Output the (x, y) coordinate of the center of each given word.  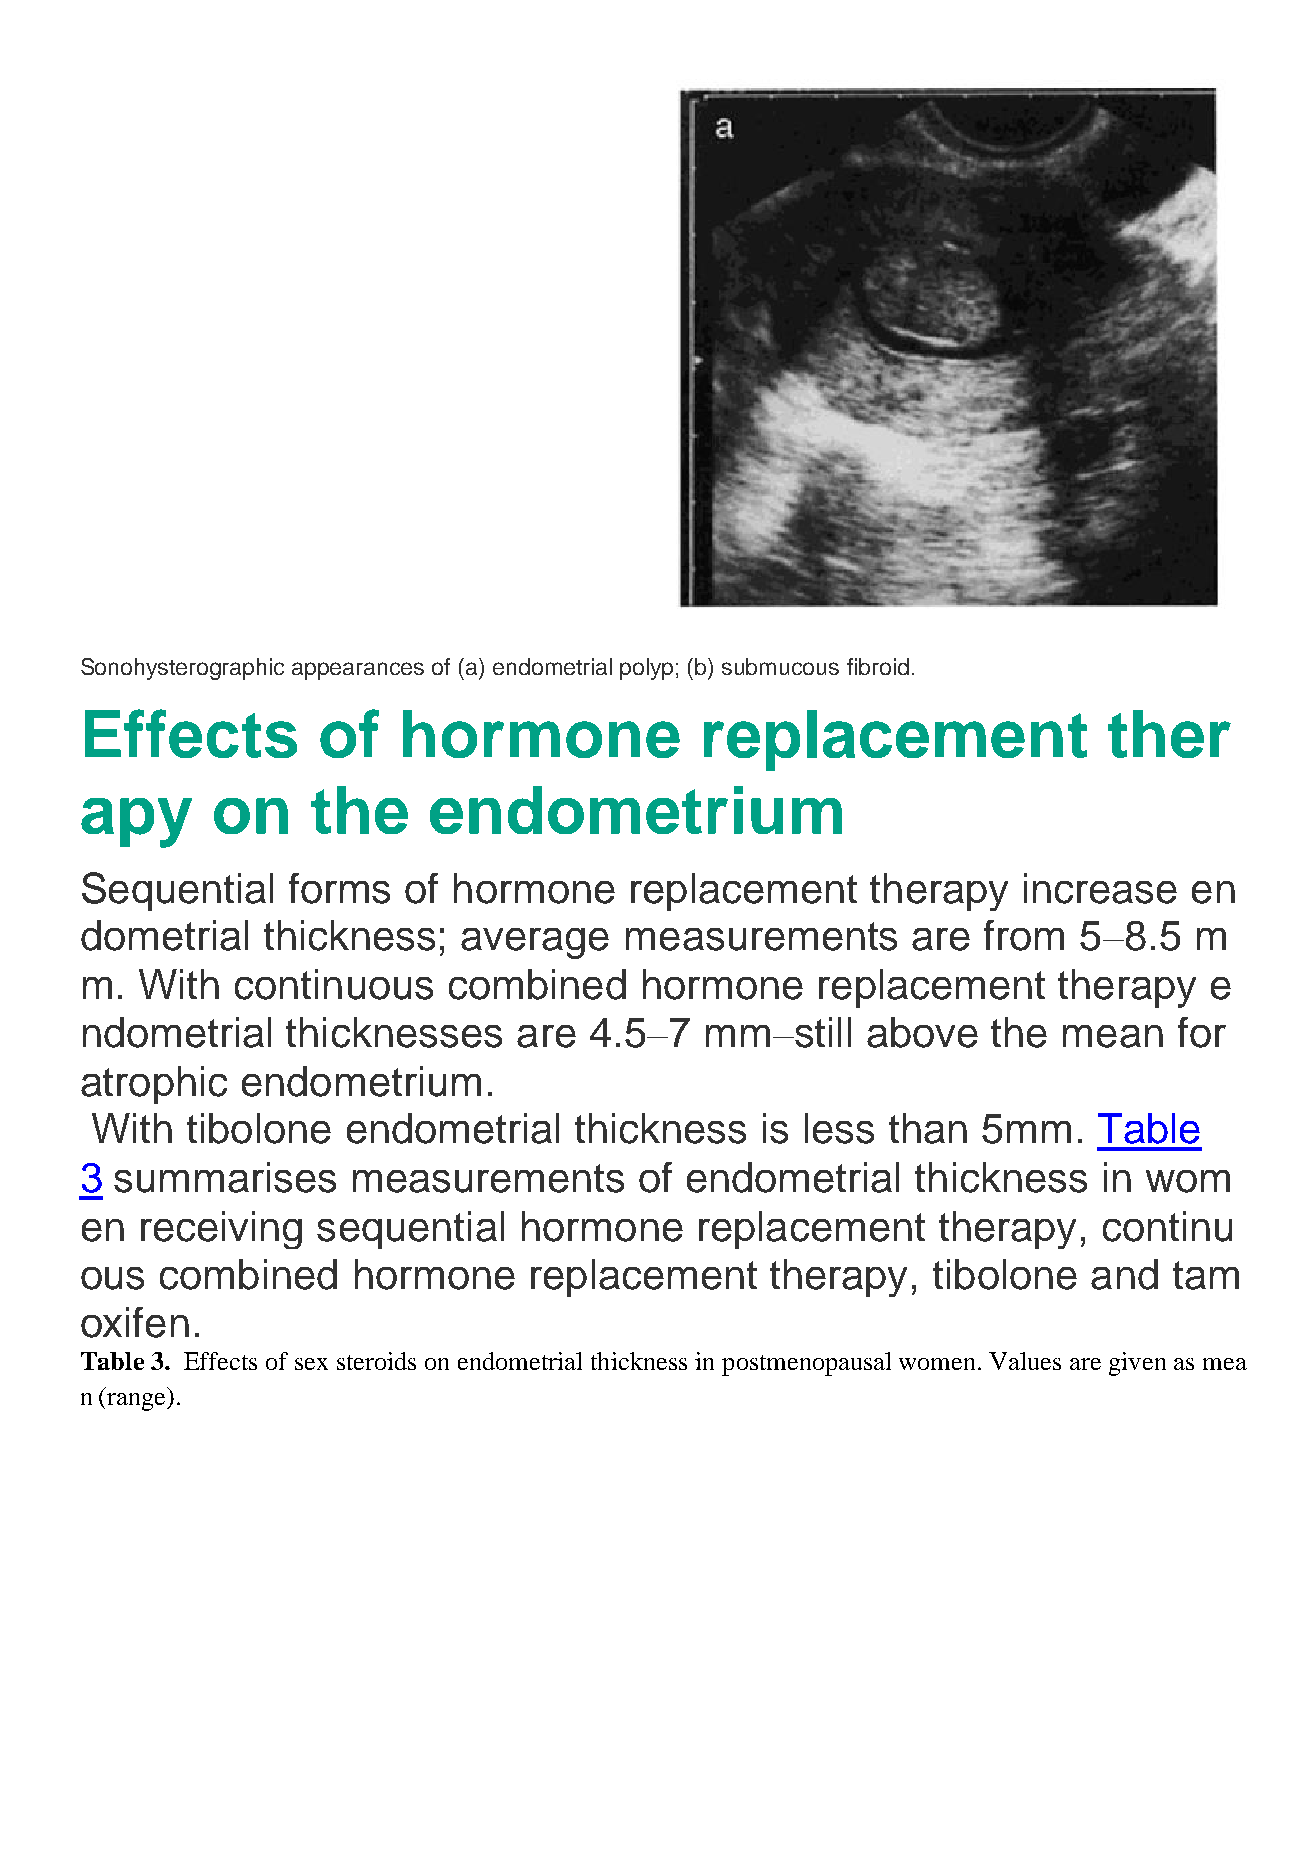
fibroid (878, 666)
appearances (358, 671)
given (1137, 1364)
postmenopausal (806, 1364)
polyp (646, 669)
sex (311, 1364)
